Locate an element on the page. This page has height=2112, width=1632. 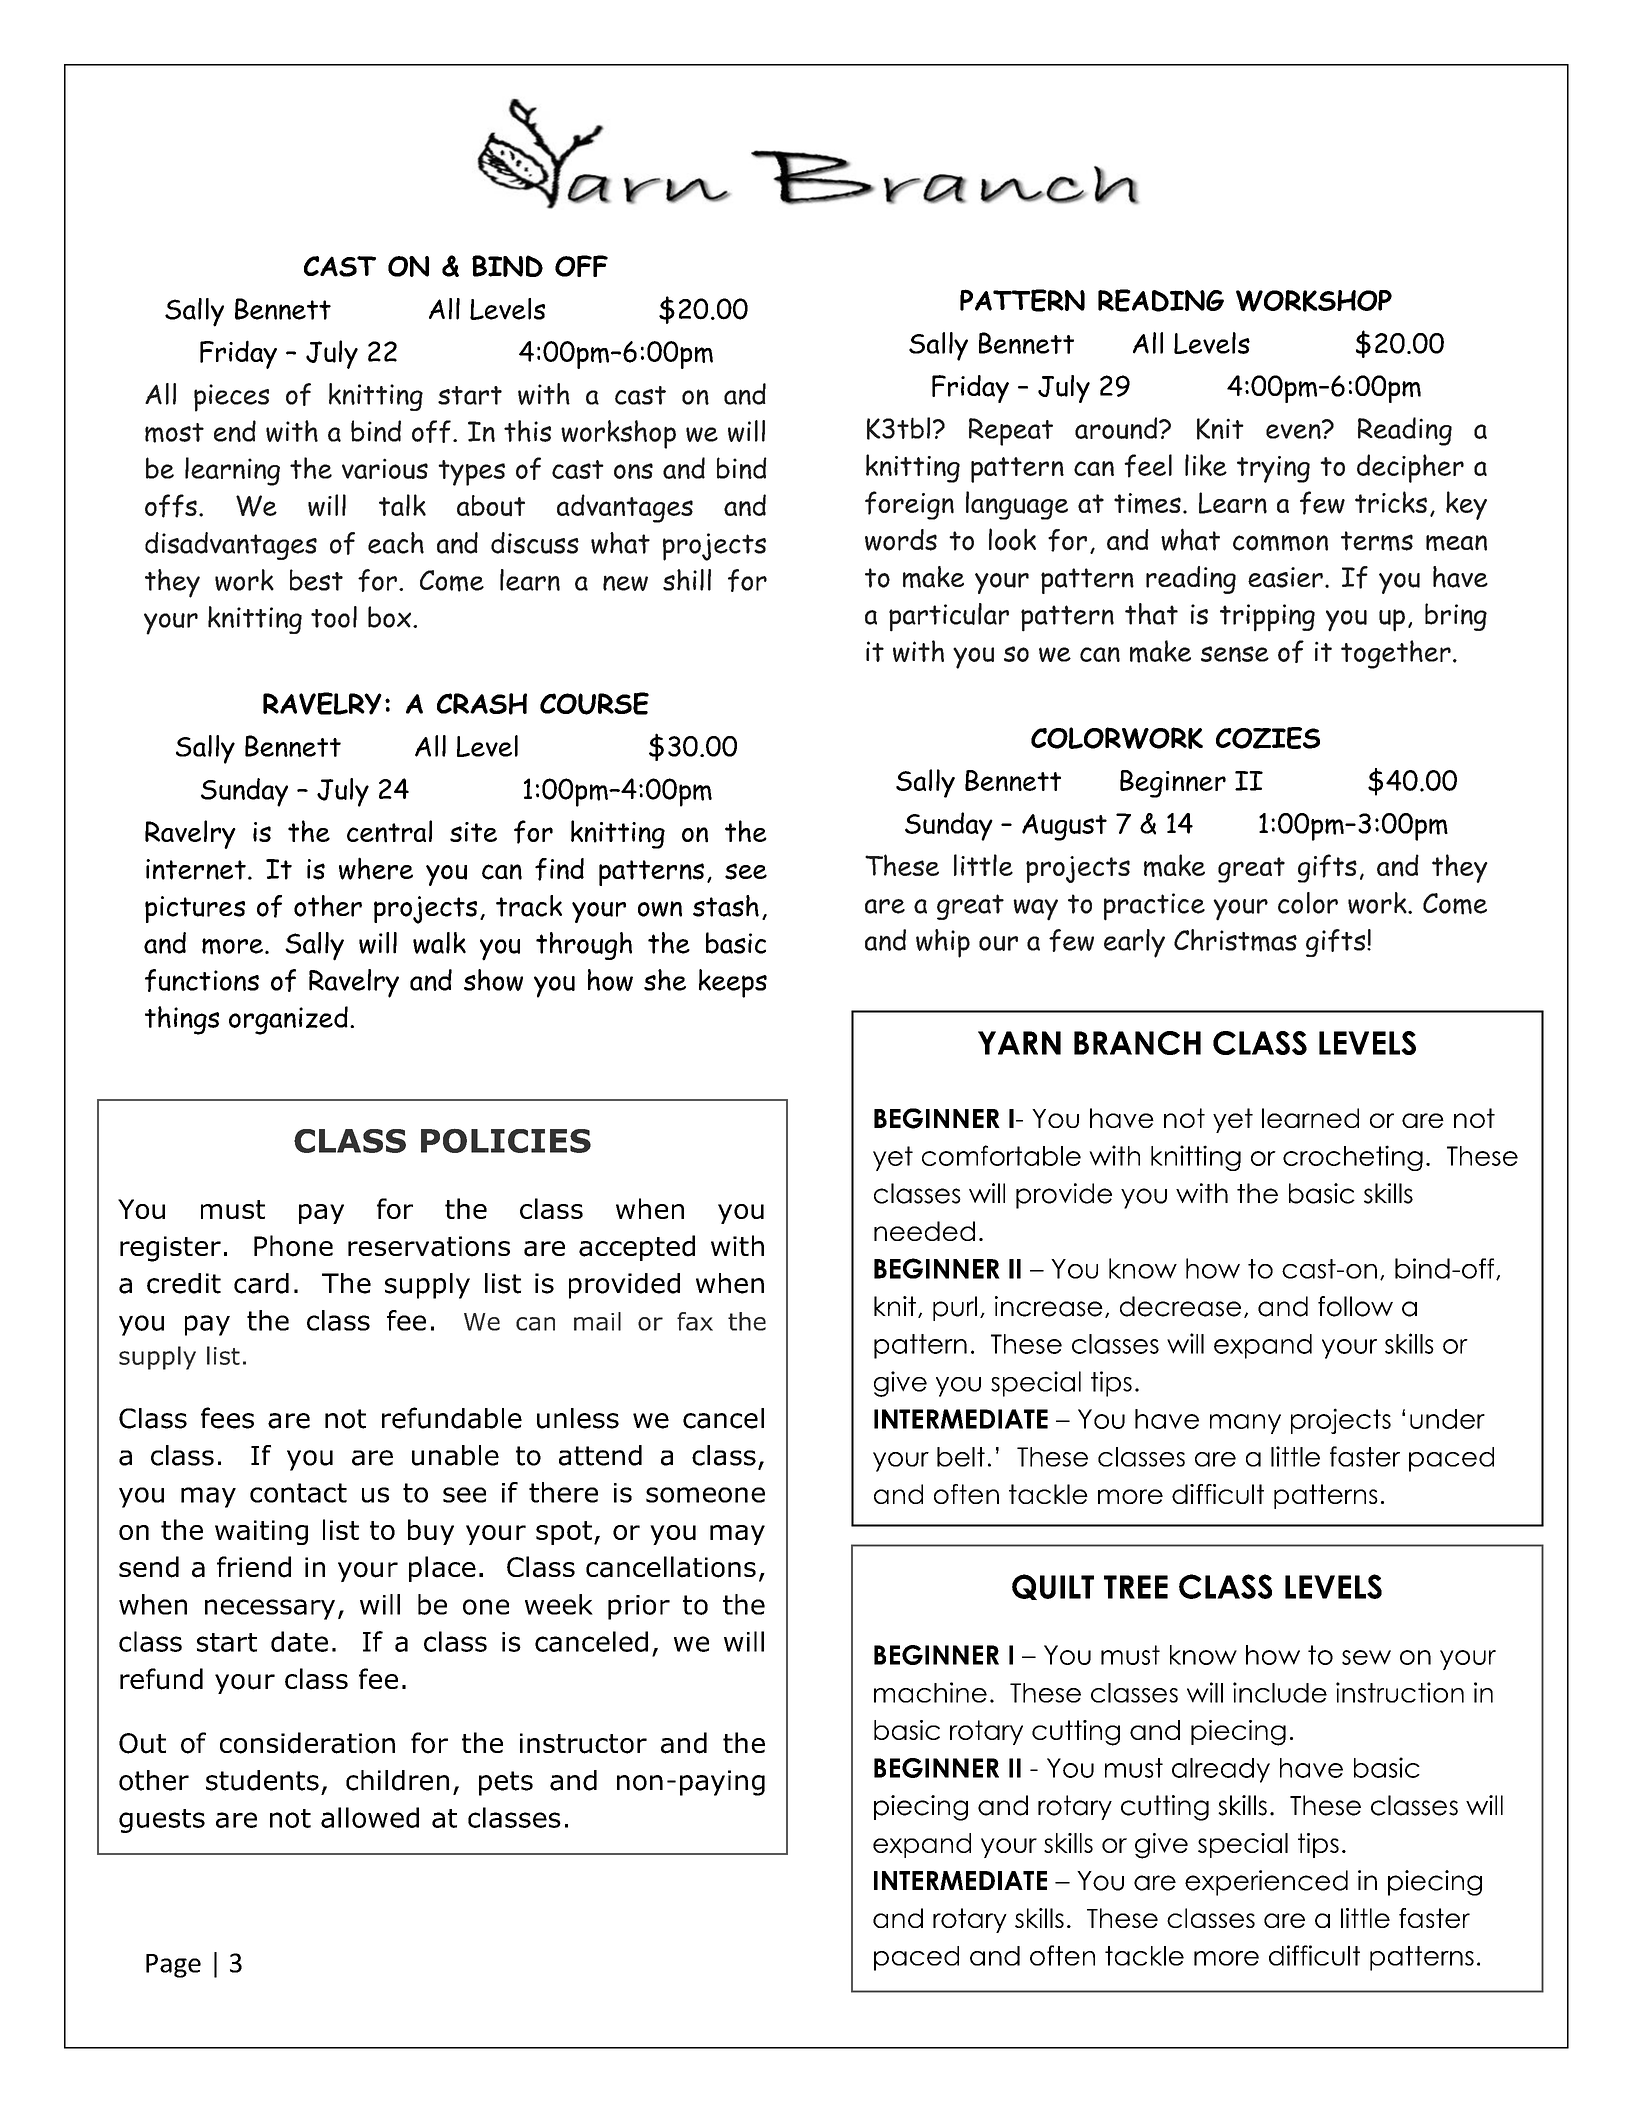
many is located at coordinates (1245, 1424).
